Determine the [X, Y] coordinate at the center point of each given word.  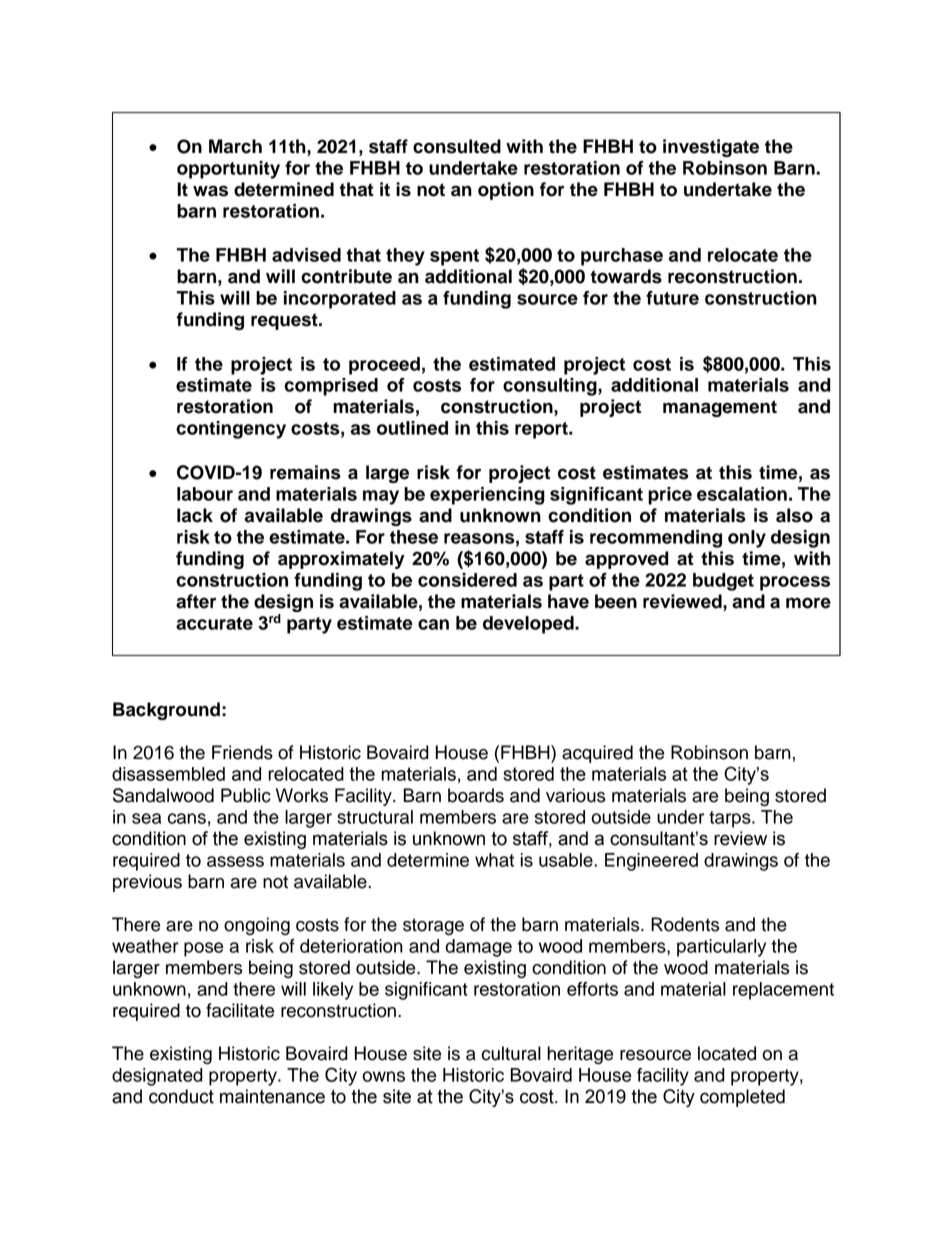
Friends [242, 752]
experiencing [487, 496]
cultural [511, 1053]
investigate [711, 148]
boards [476, 795]
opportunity [228, 170]
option [506, 191]
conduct [181, 1096]
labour [205, 494]
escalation [742, 494]
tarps [731, 819]
